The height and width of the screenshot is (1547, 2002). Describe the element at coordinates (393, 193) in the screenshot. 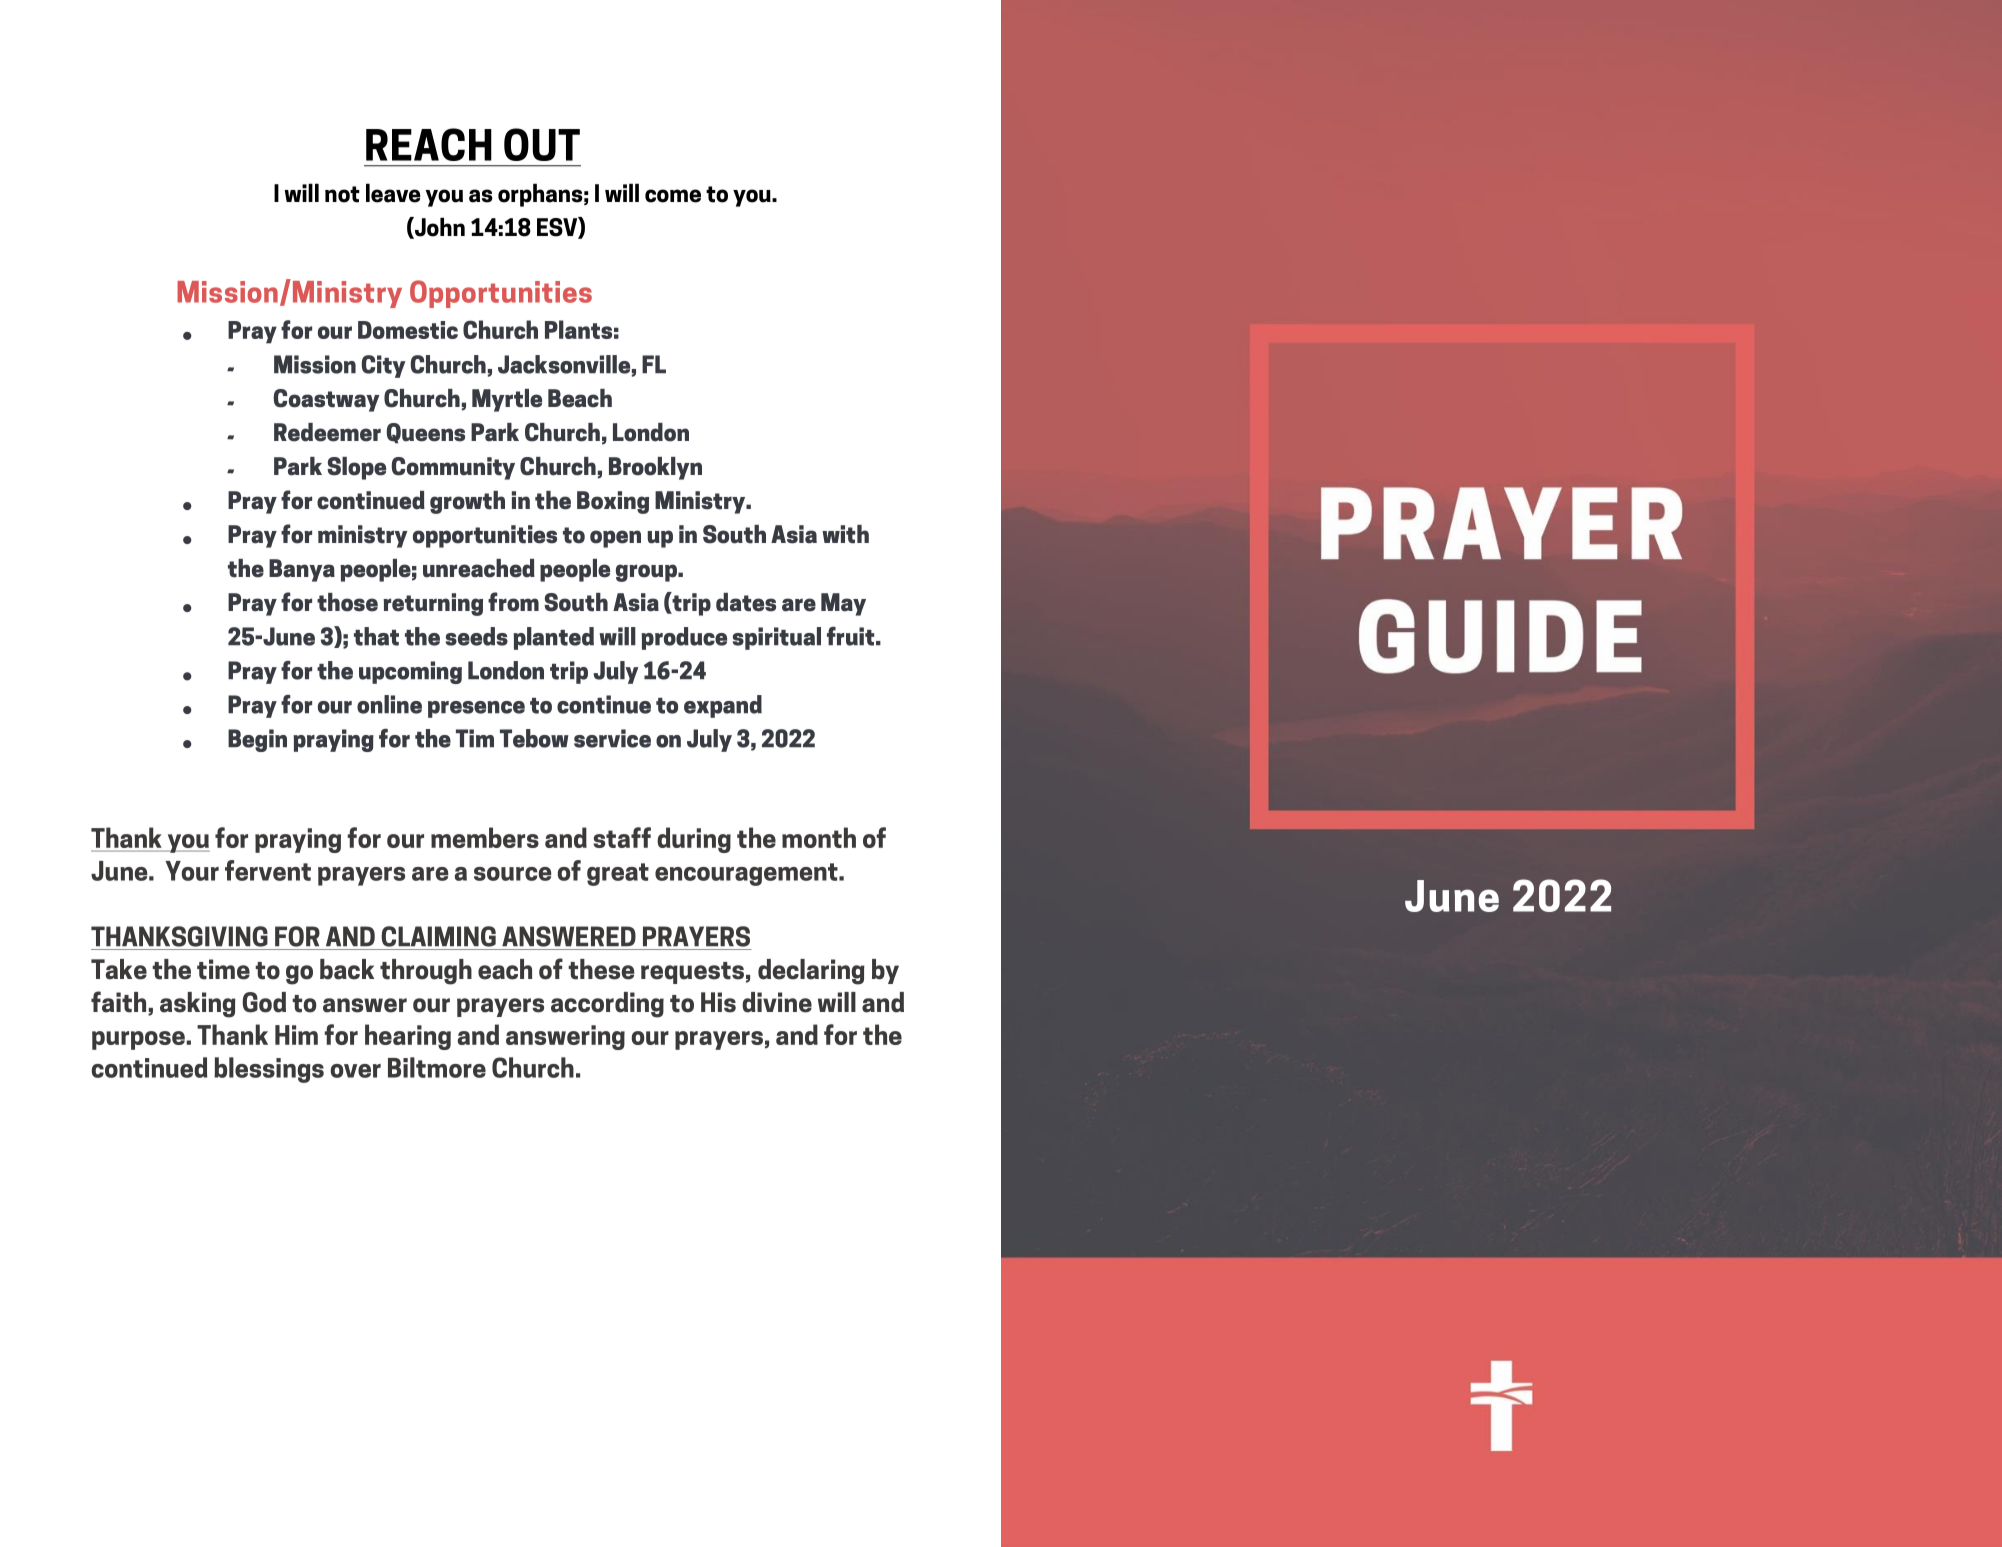

I see `leave` at that location.
